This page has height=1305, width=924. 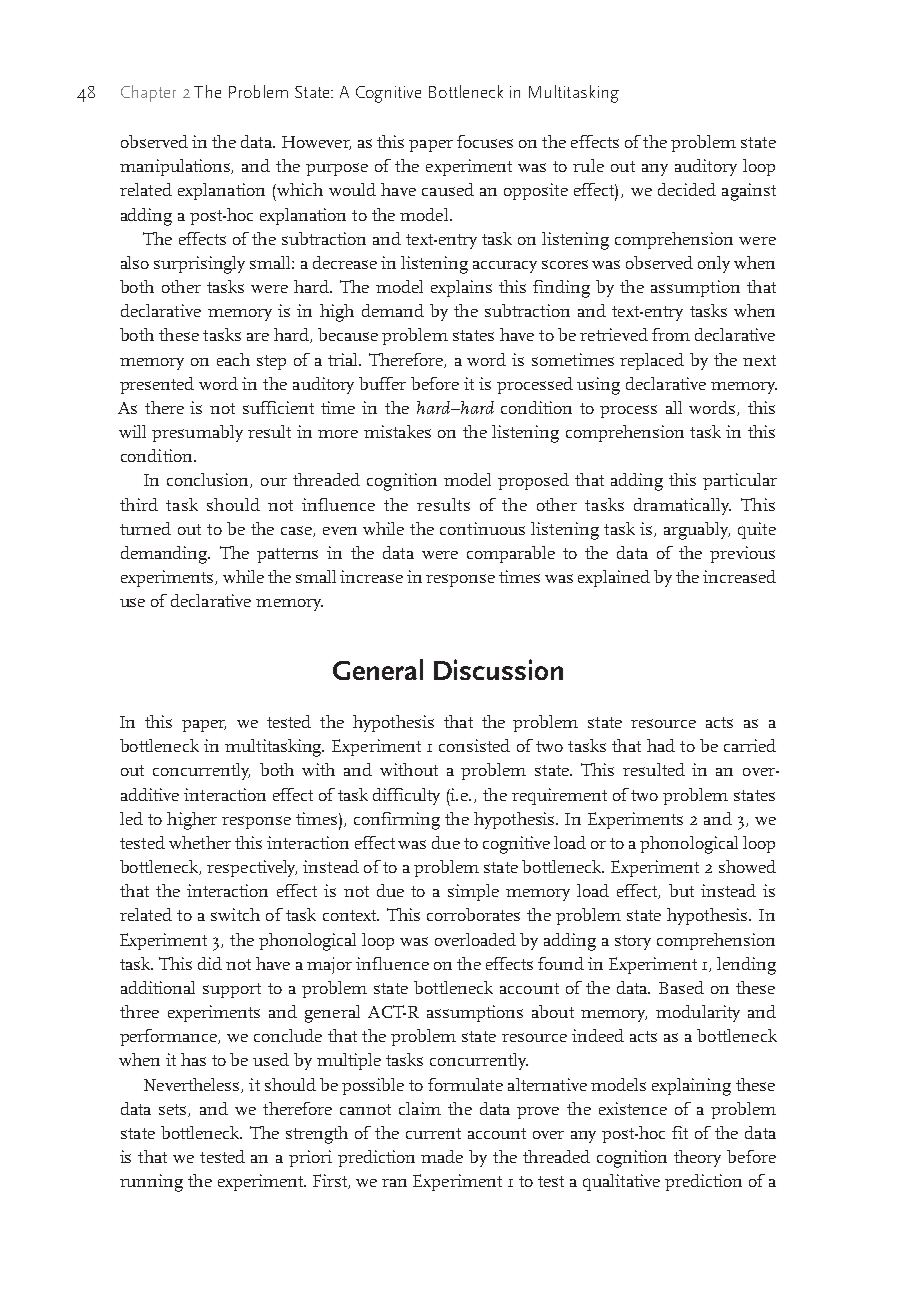 What do you see at coordinates (151, 1183) in the page?
I see `running` at bounding box center [151, 1183].
